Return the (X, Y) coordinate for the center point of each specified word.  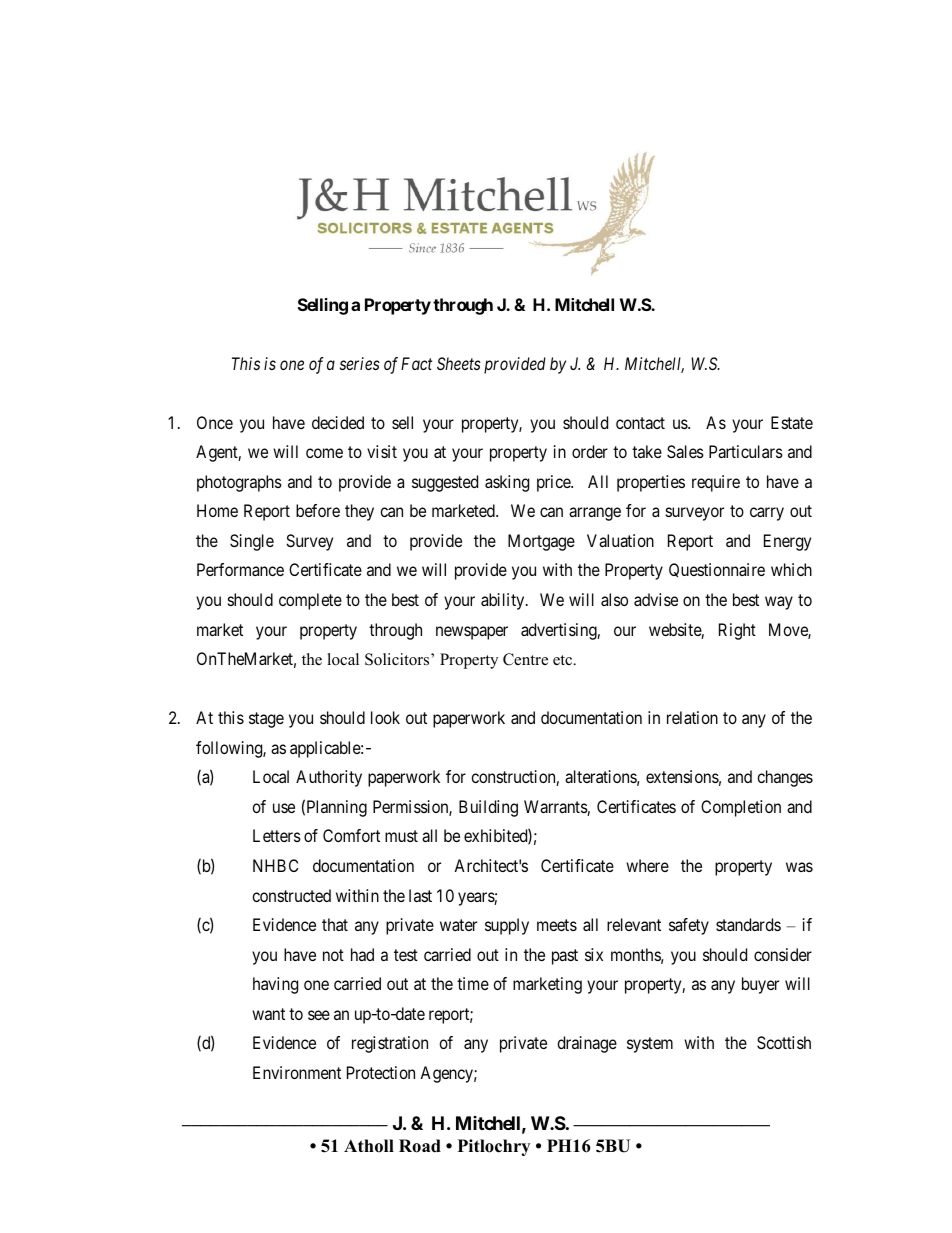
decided (338, 422)
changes (785, 778)
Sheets (459, 363)
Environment (297, 1072)
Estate (792, 422)
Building (488, 808)
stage (266, 720)
